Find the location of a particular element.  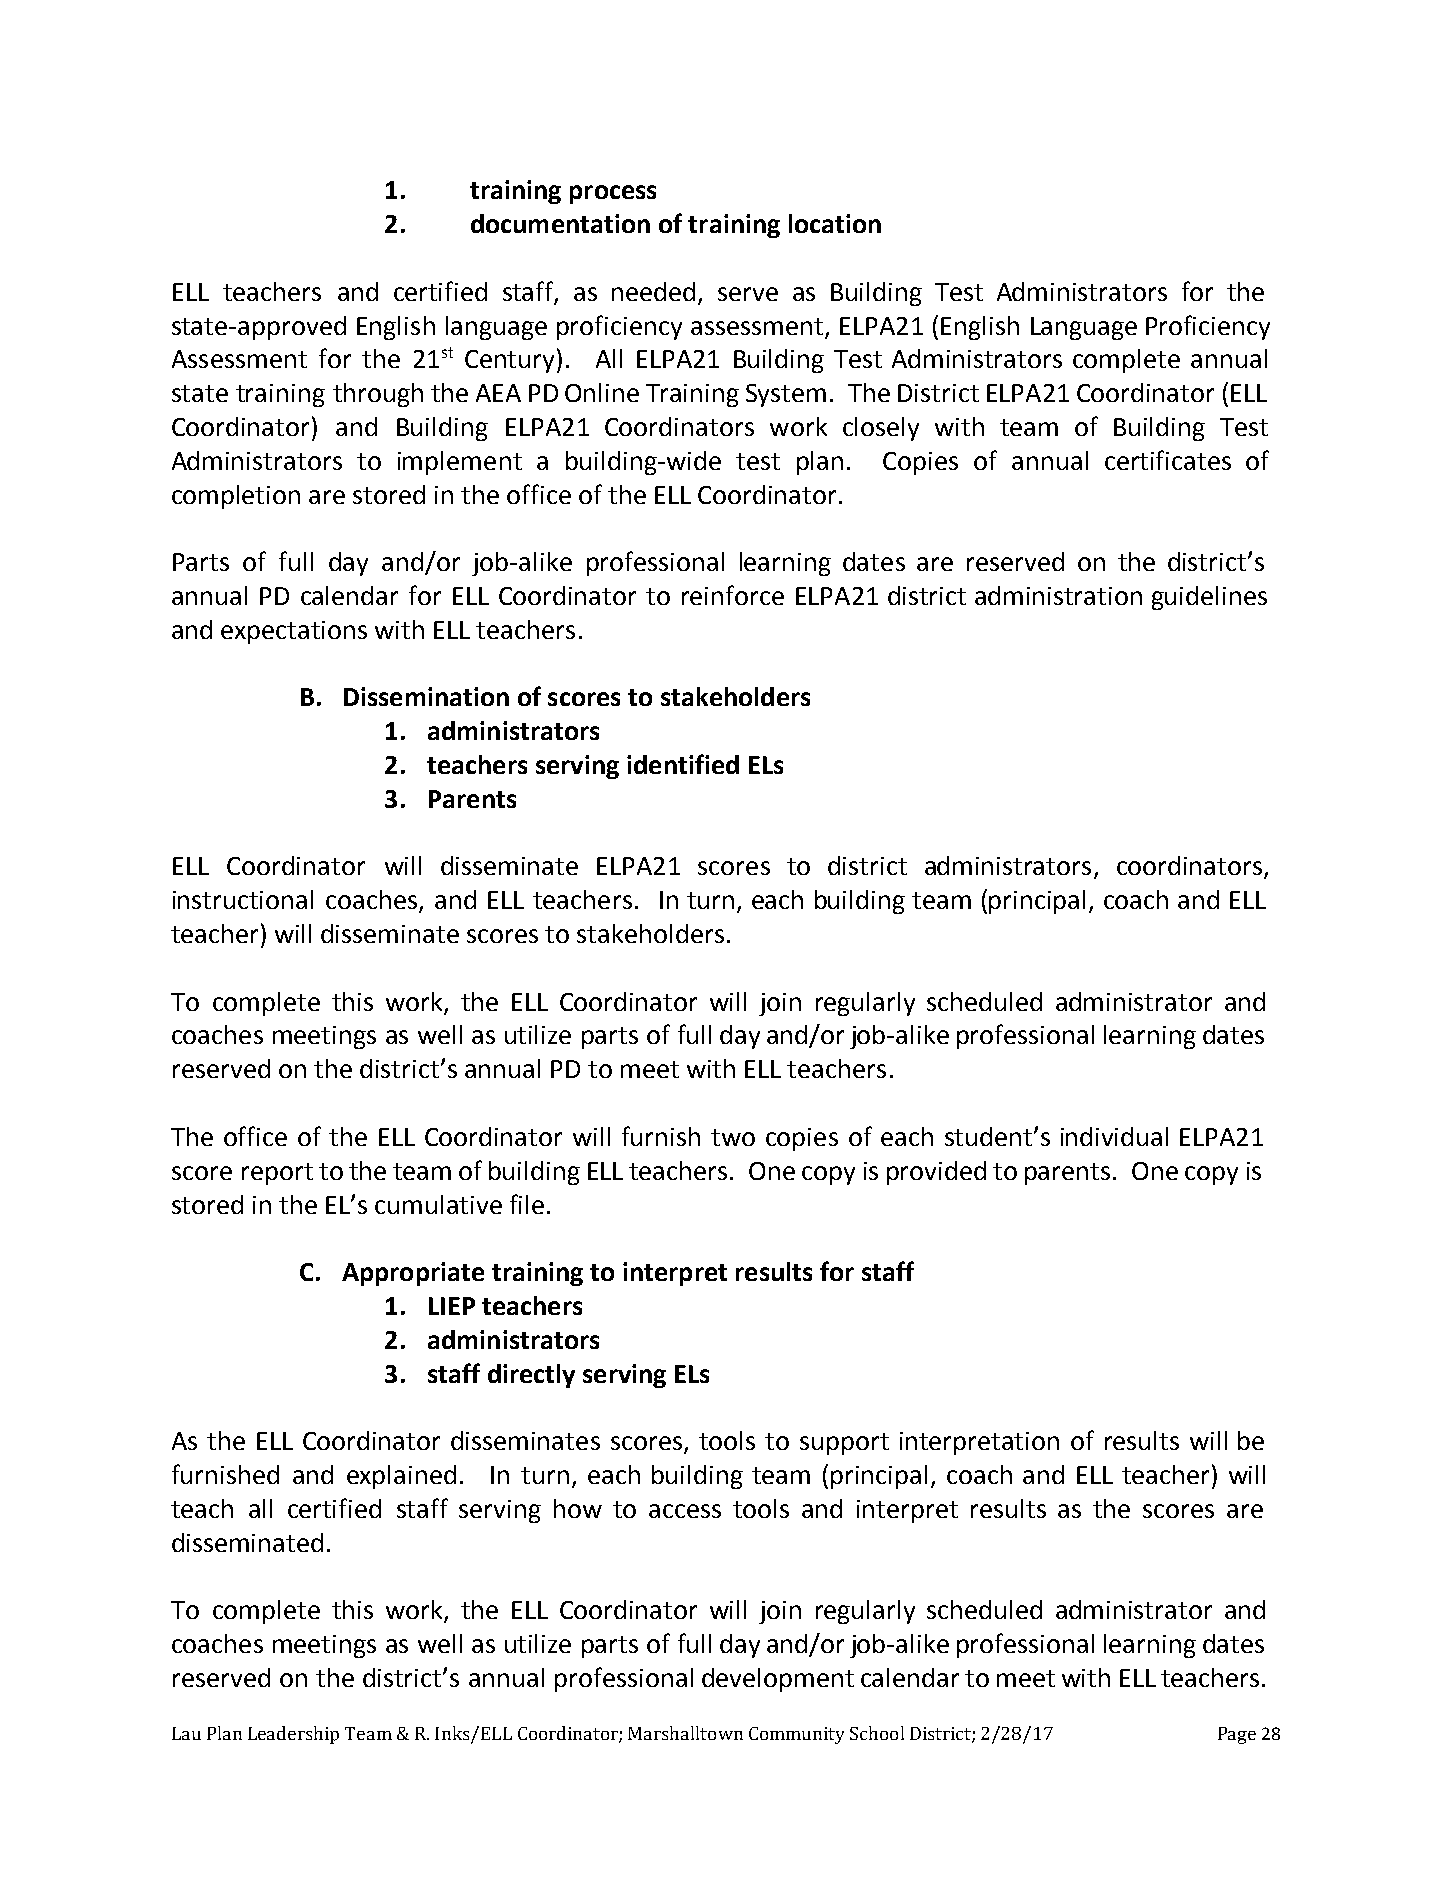

Leadership is located at coordinates (293, 1735).
